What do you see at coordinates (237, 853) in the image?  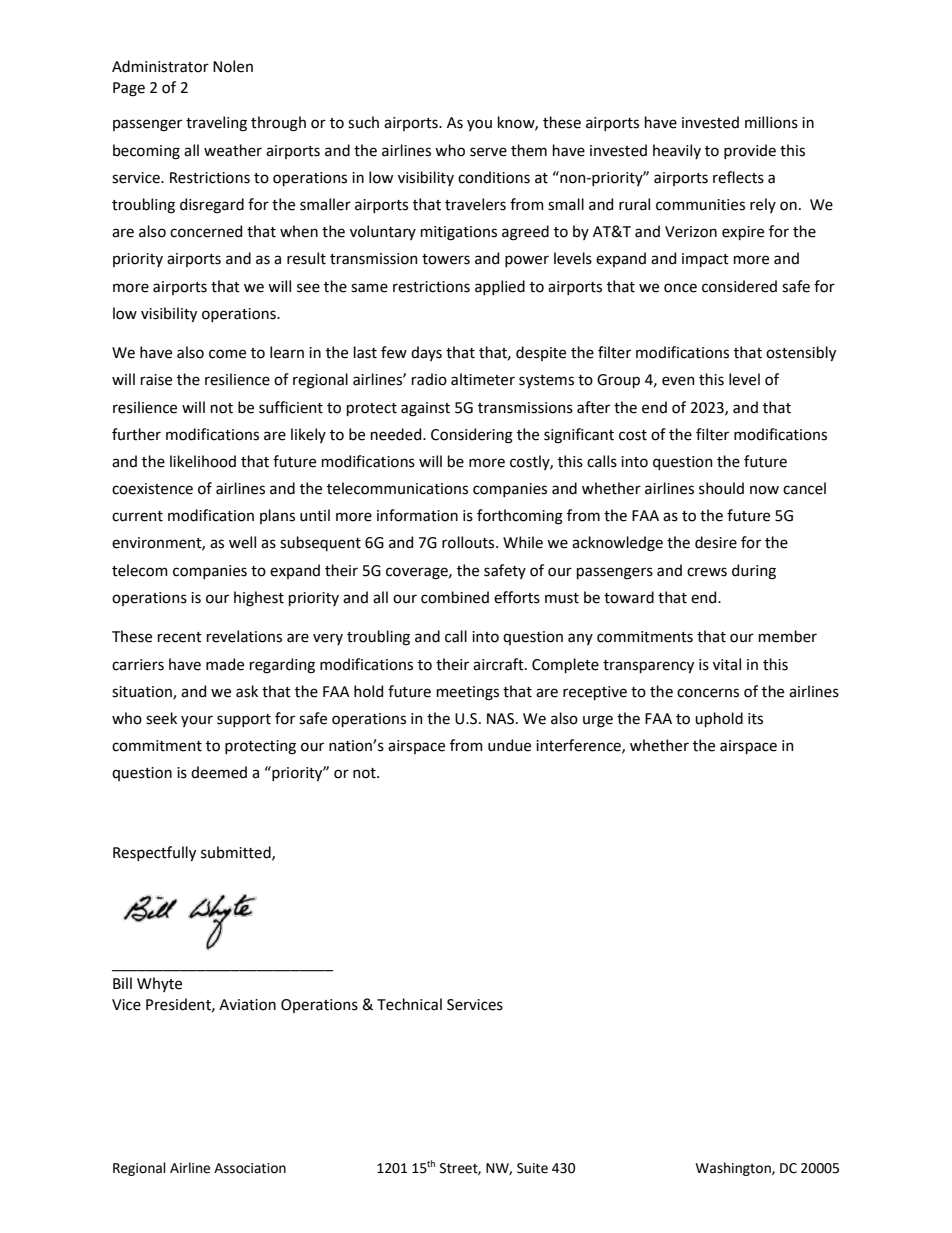 I see `submitted` at bounding box center [237, 853].
